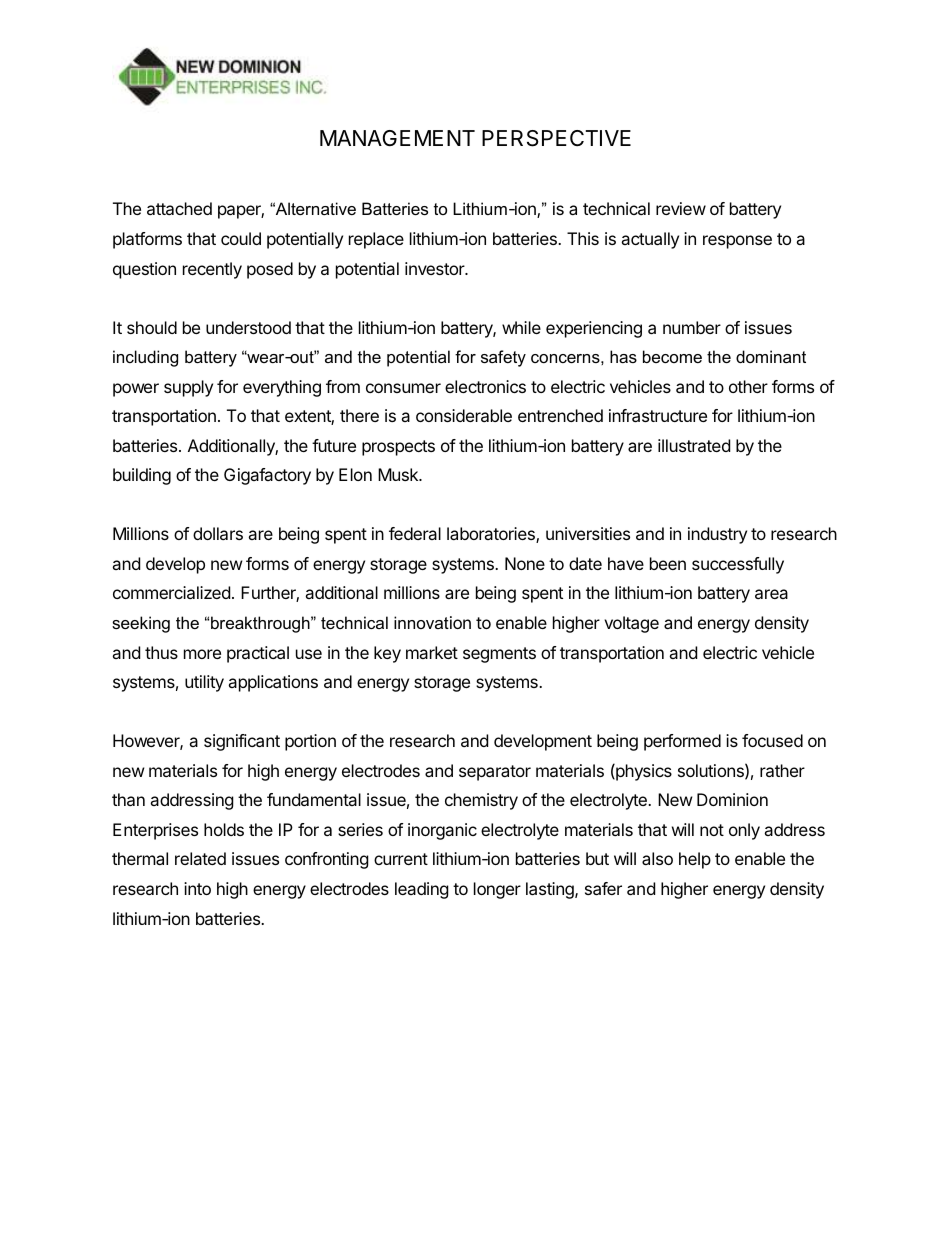 This screenshot has width=952, height=1233. What do you see at coordinates (695, 860) in the screenshot?
I see `help` at bounding box center [695, 860].
